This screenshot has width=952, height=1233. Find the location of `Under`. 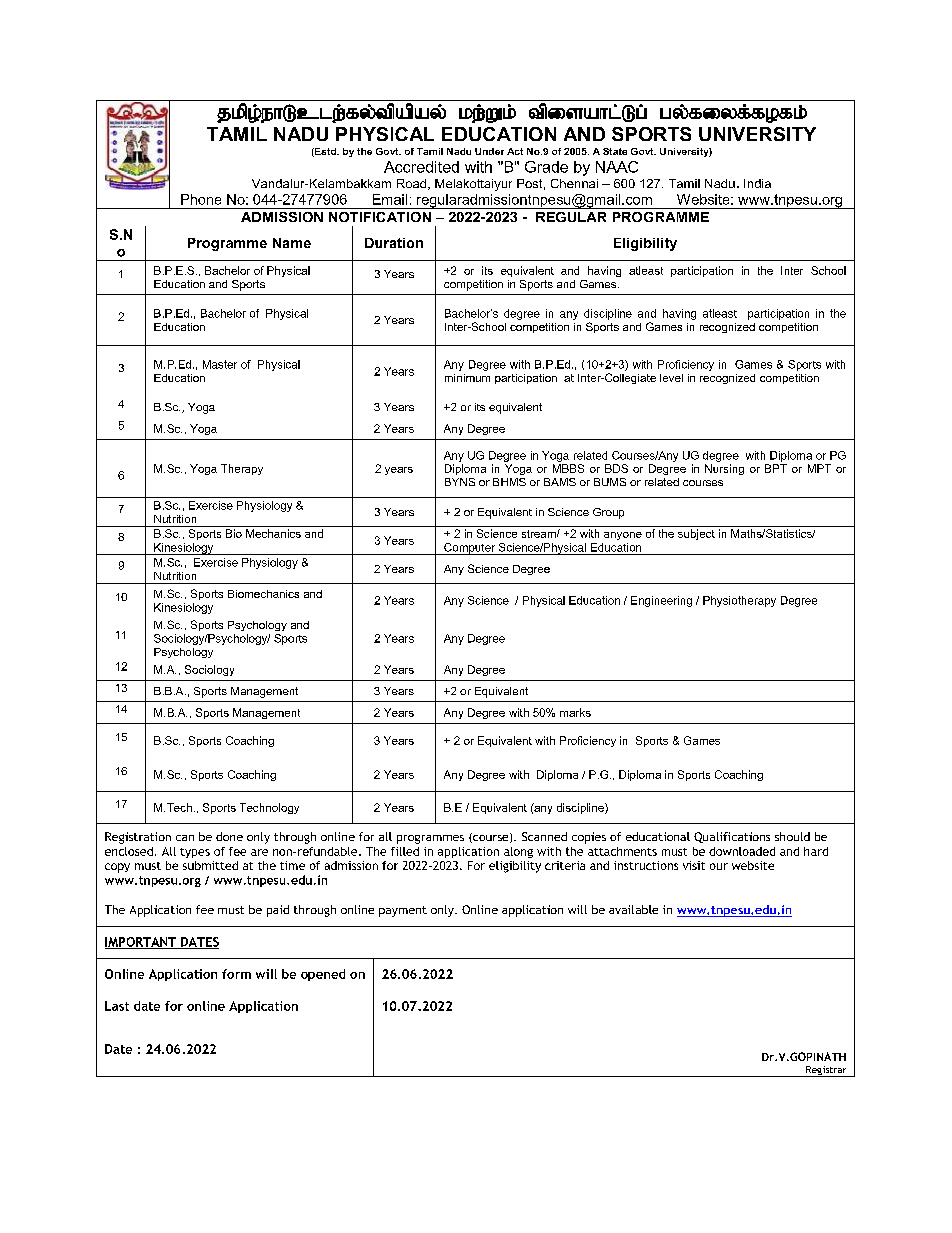

Under is located at coordinates (489, 151).
